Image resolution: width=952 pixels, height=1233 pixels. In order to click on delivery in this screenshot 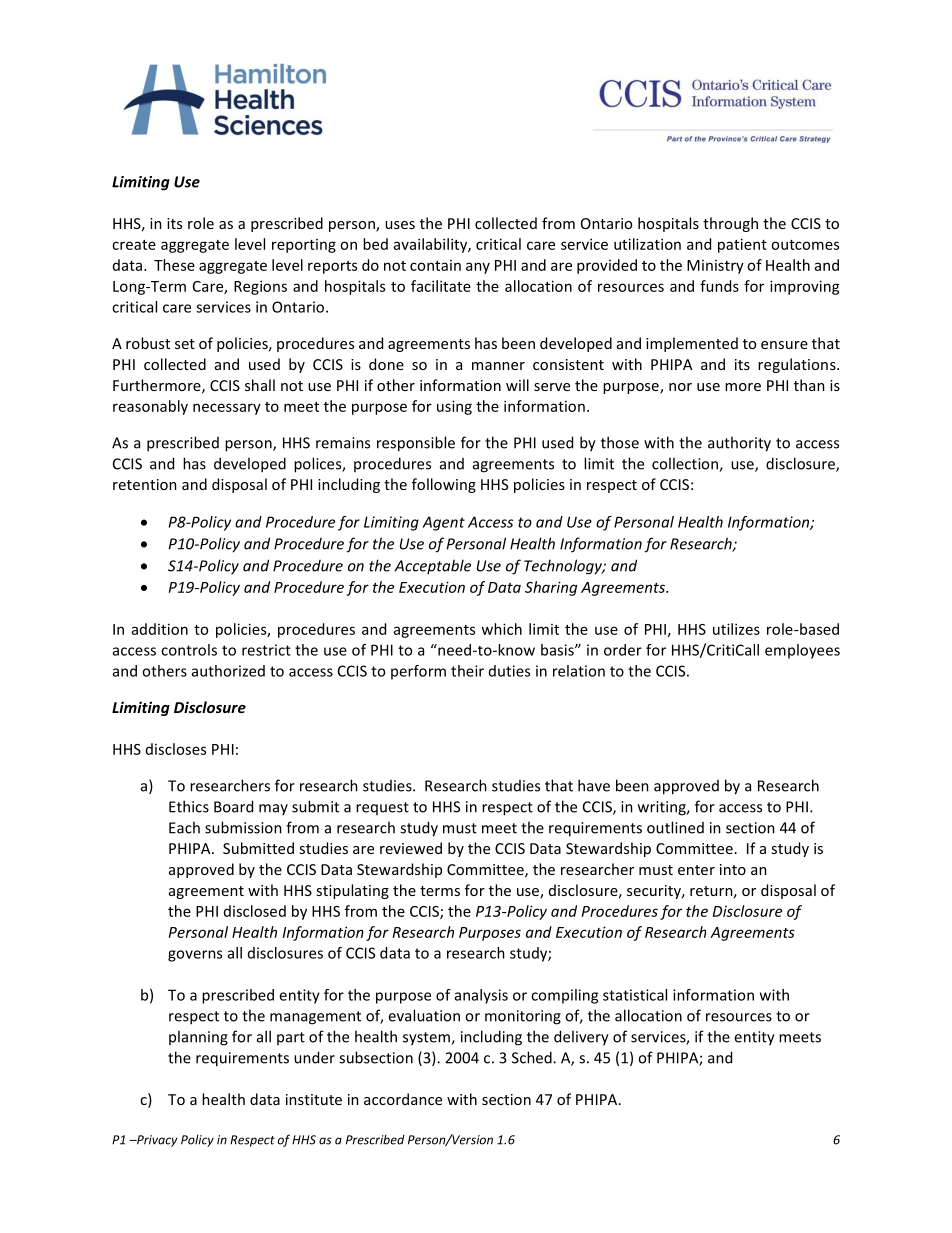, I will do `click(581, 1038)`.
